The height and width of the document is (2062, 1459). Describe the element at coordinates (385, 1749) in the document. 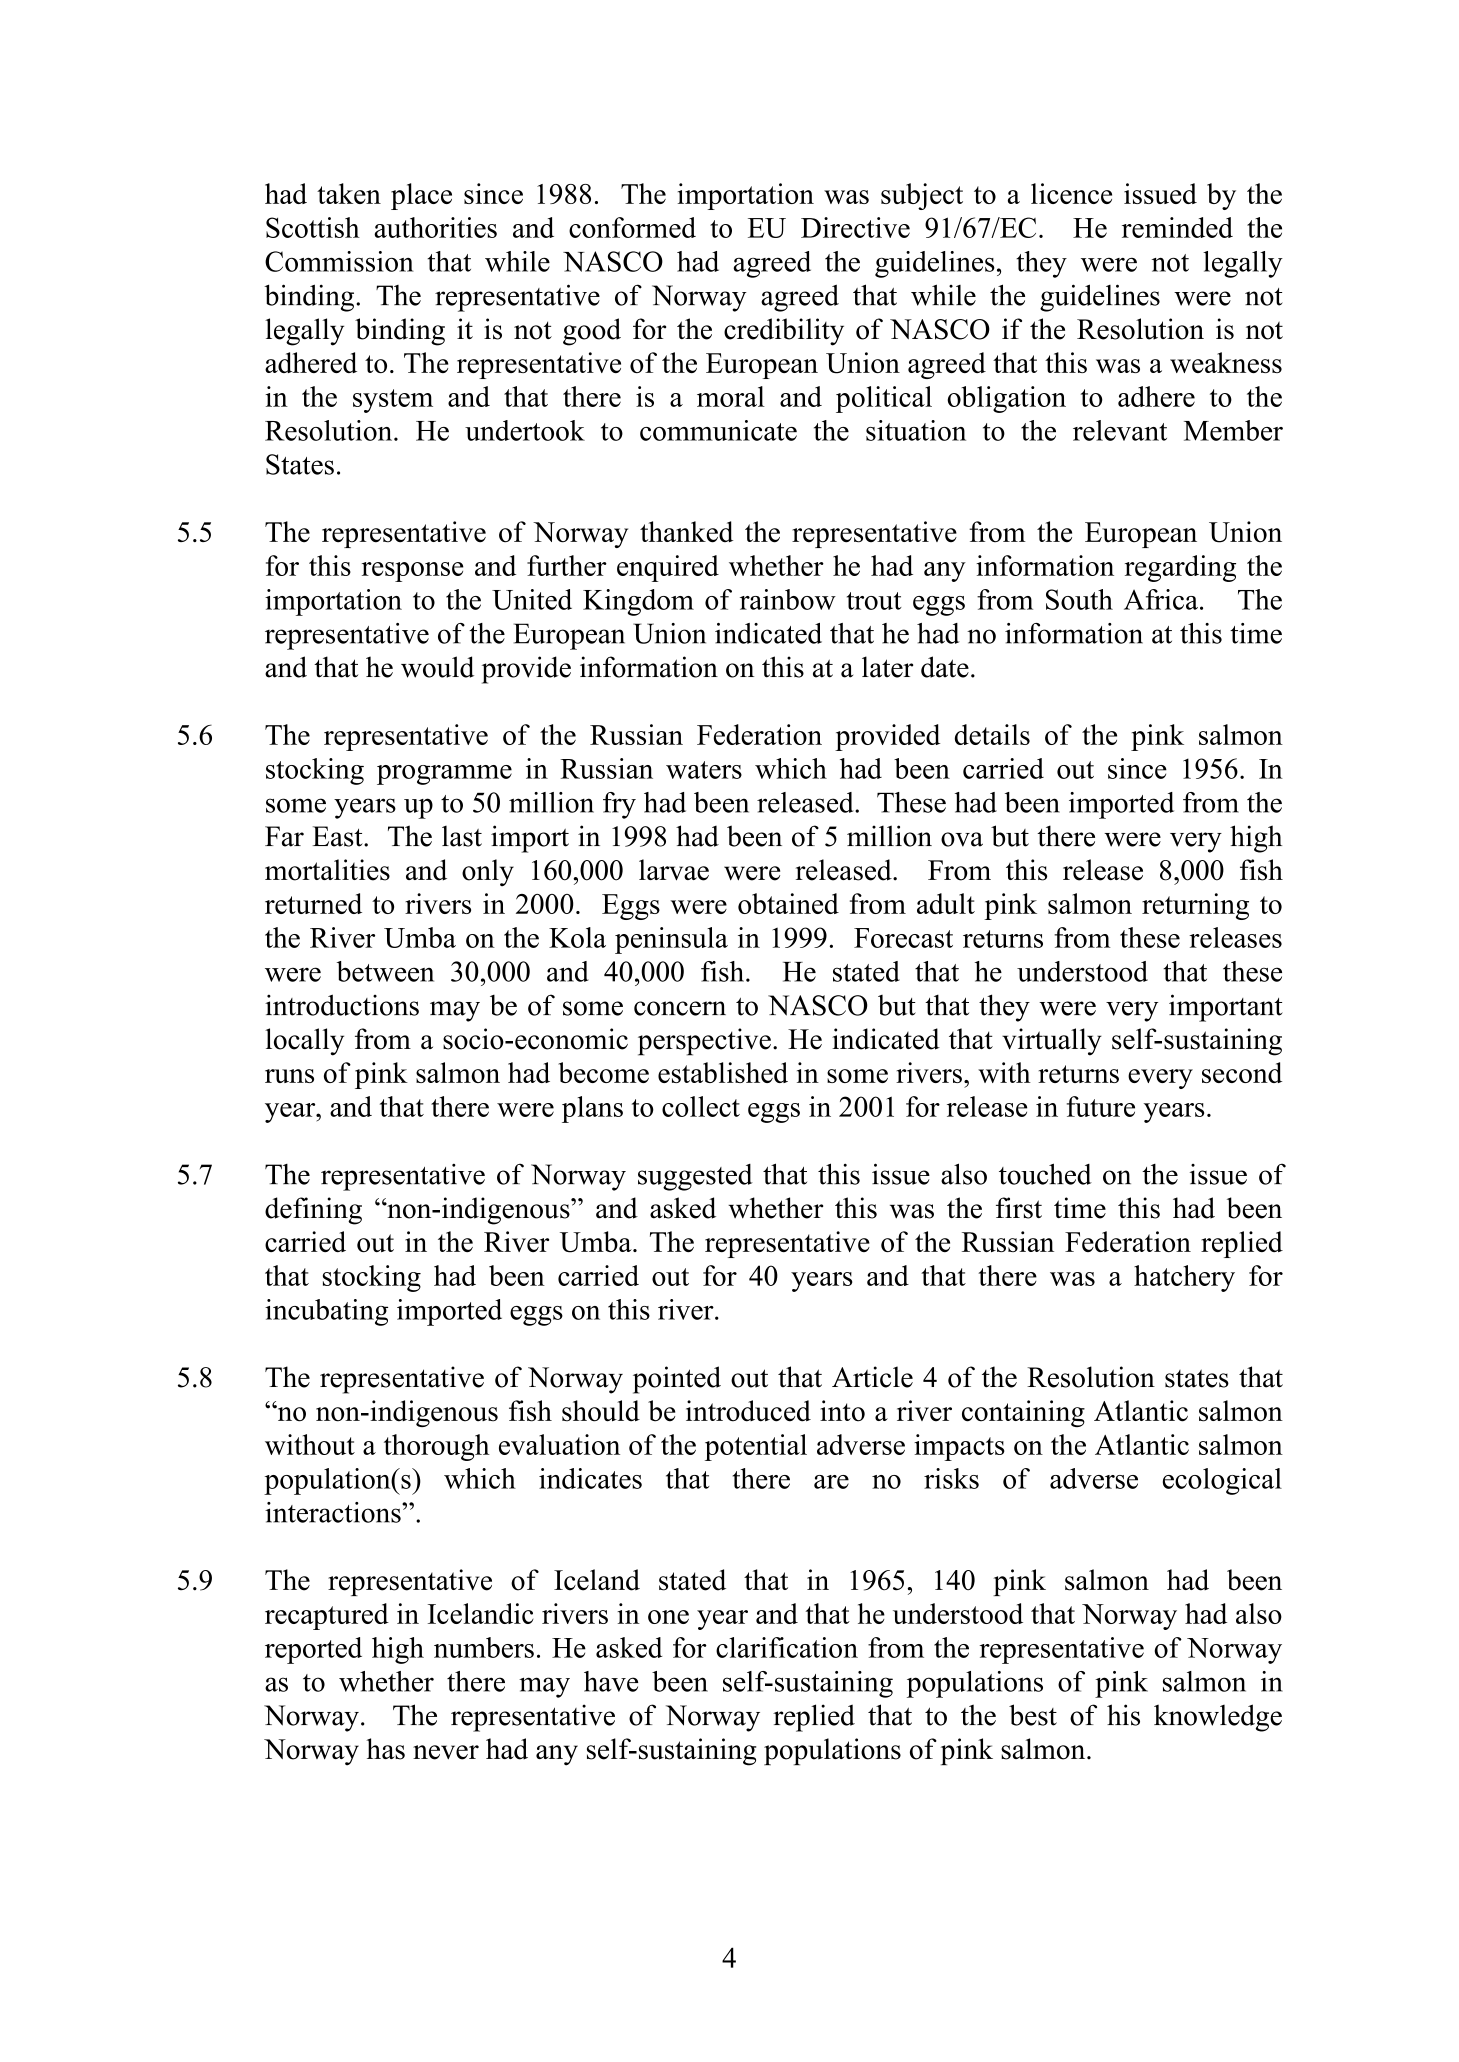

I see `has` at that location.
